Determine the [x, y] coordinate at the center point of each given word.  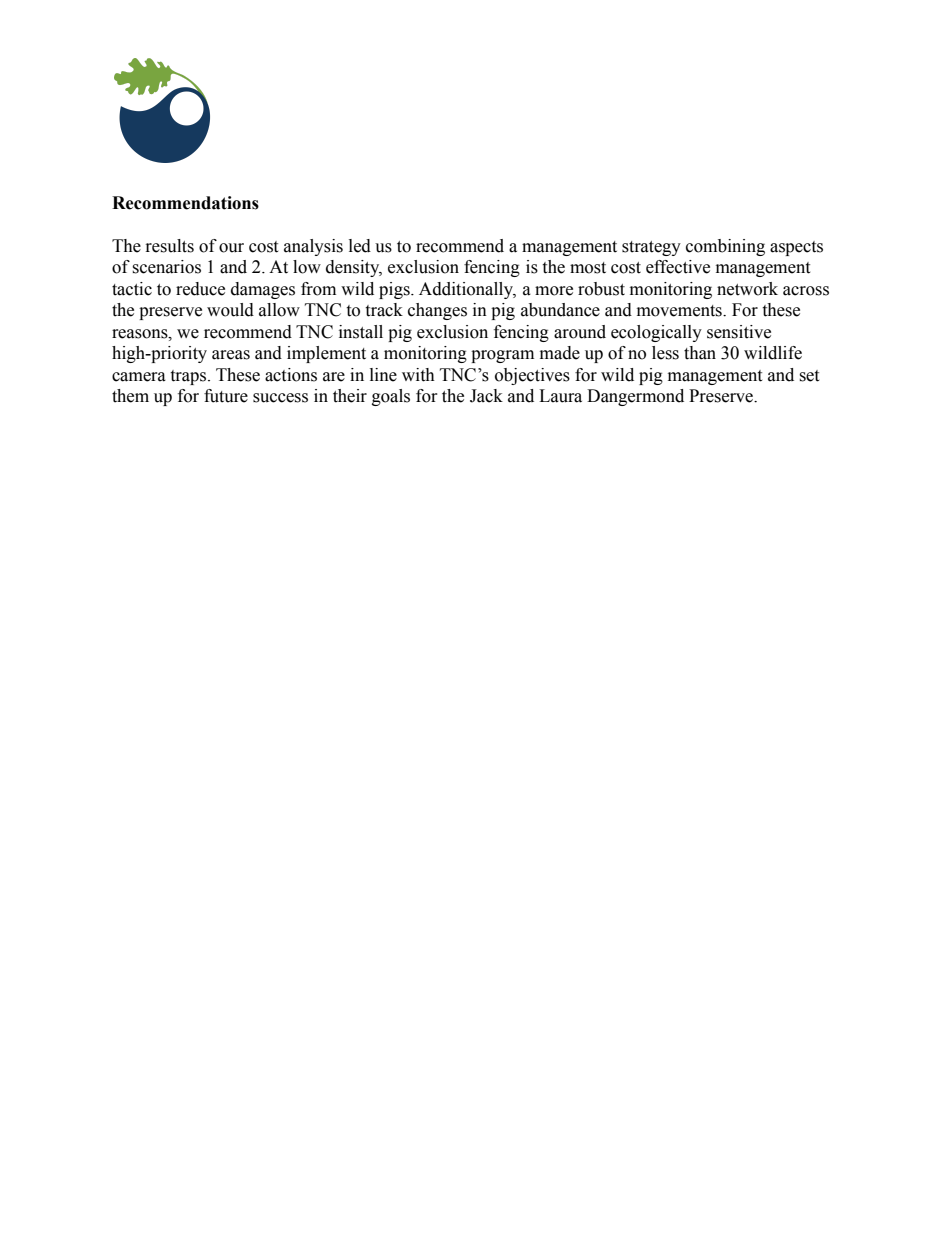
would [230, 310]
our [231, 248]
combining [725, 247]
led [360, 246]
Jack [486, 396]
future [226, 396]
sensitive [739, 332]
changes [437, 311]
